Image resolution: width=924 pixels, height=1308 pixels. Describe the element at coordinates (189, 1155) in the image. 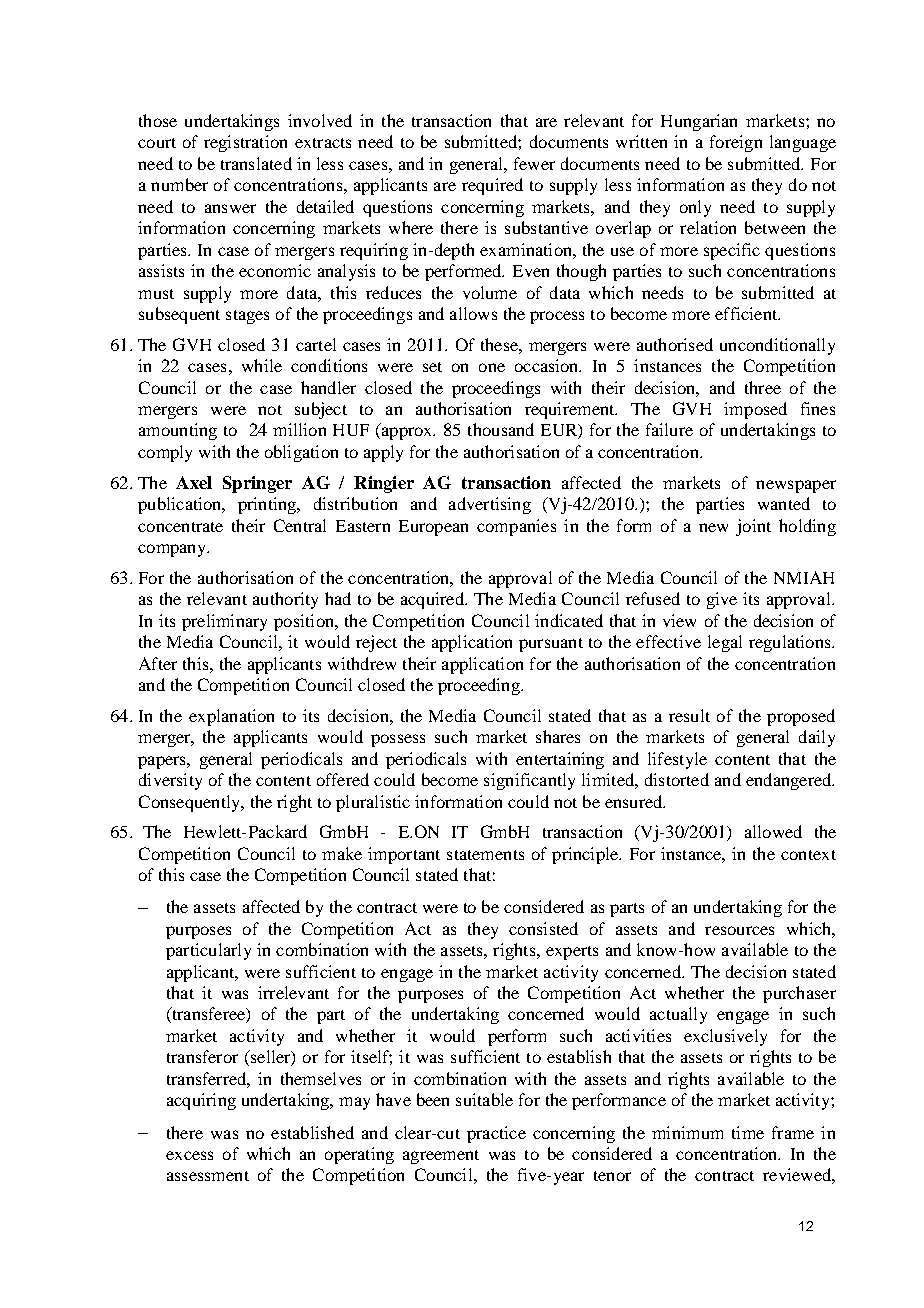

I see `excess` at that location.
